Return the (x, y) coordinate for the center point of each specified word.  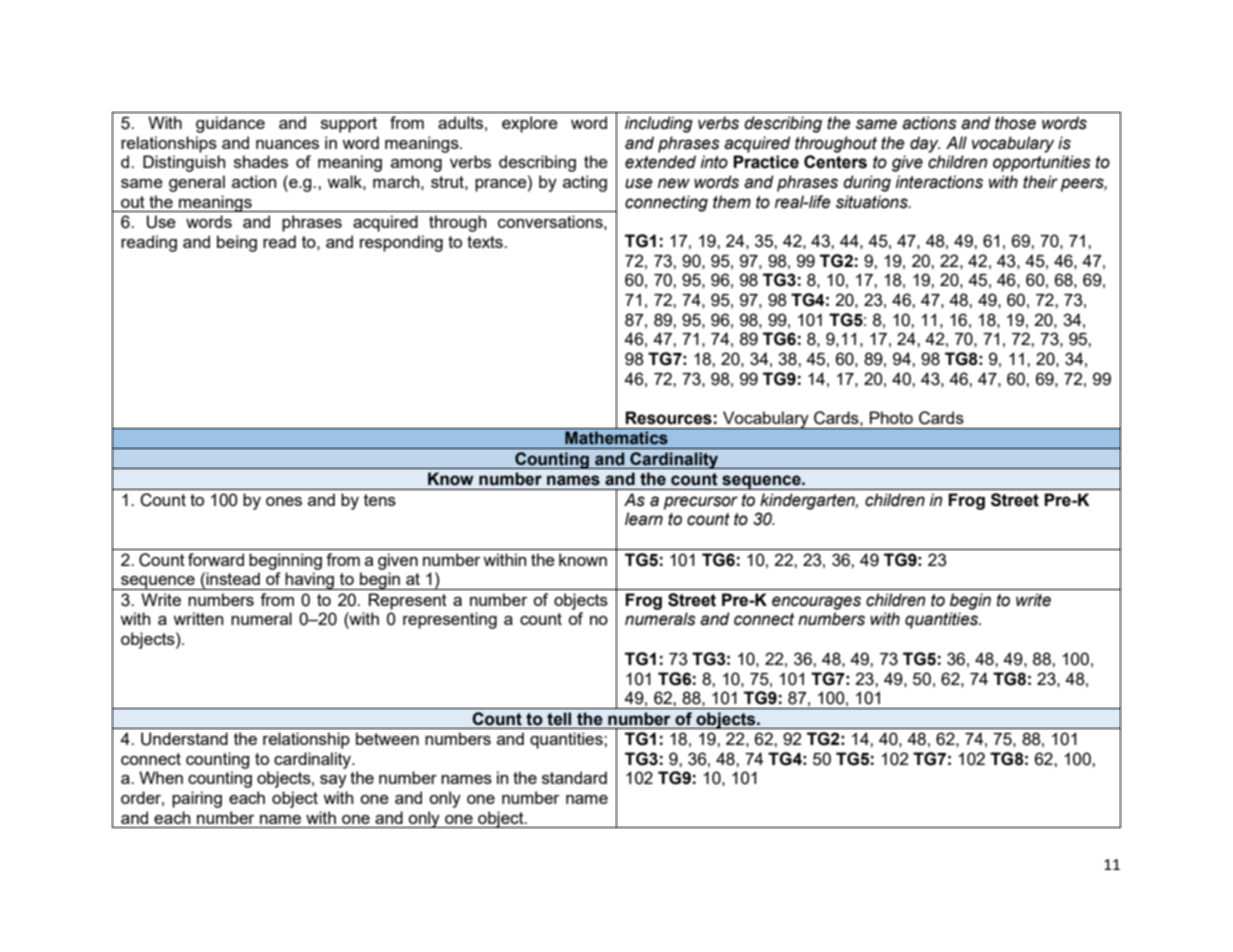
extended (660, 162)
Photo (891, 417)
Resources (668, 418)
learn (644, 519)
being (237, 243)
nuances (287, 144)
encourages (816, 603)
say (333, 781)
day (925, 144)
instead (233, 578)
